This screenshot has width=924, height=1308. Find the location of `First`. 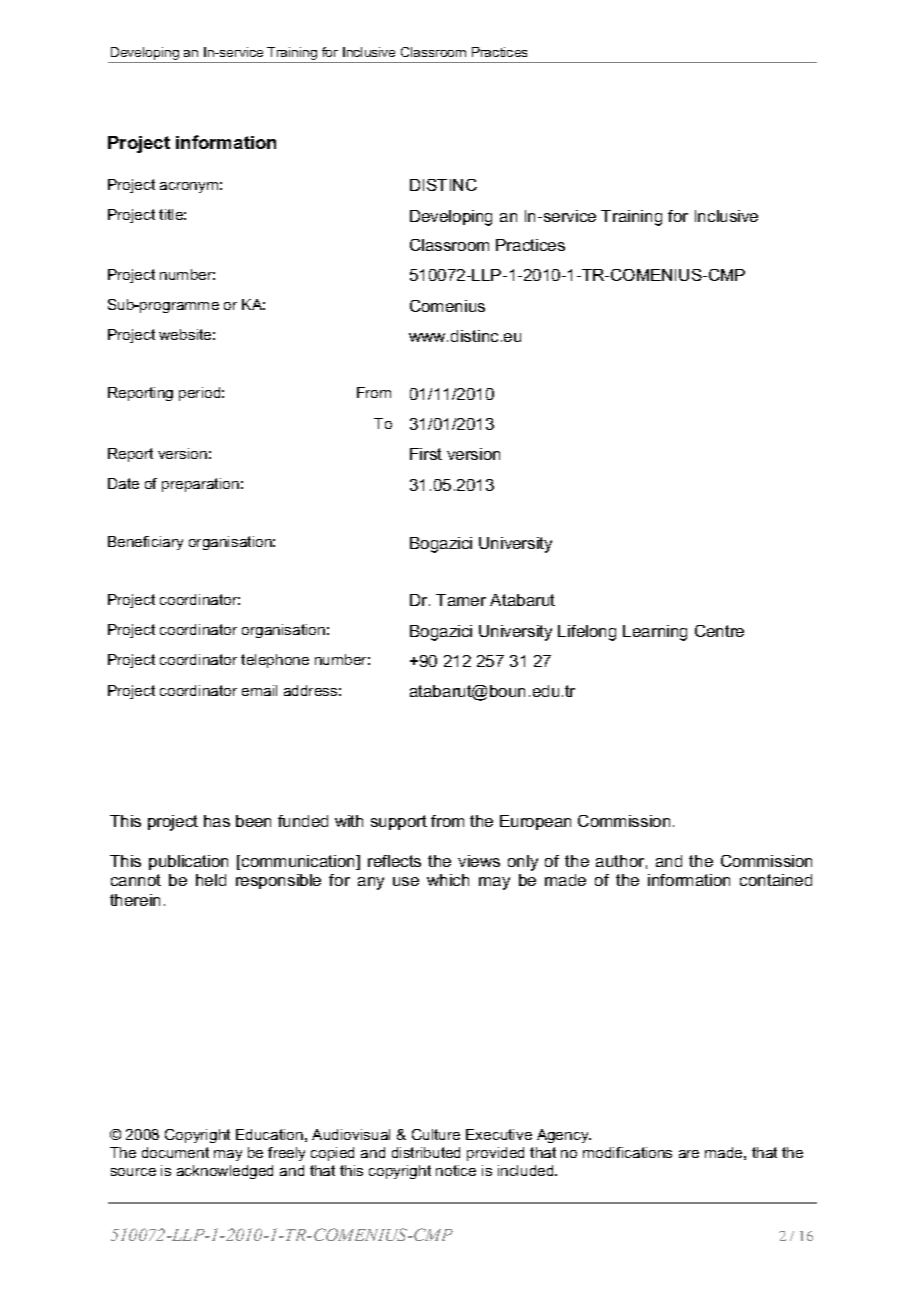

First is located at coordinates (426, 454).
